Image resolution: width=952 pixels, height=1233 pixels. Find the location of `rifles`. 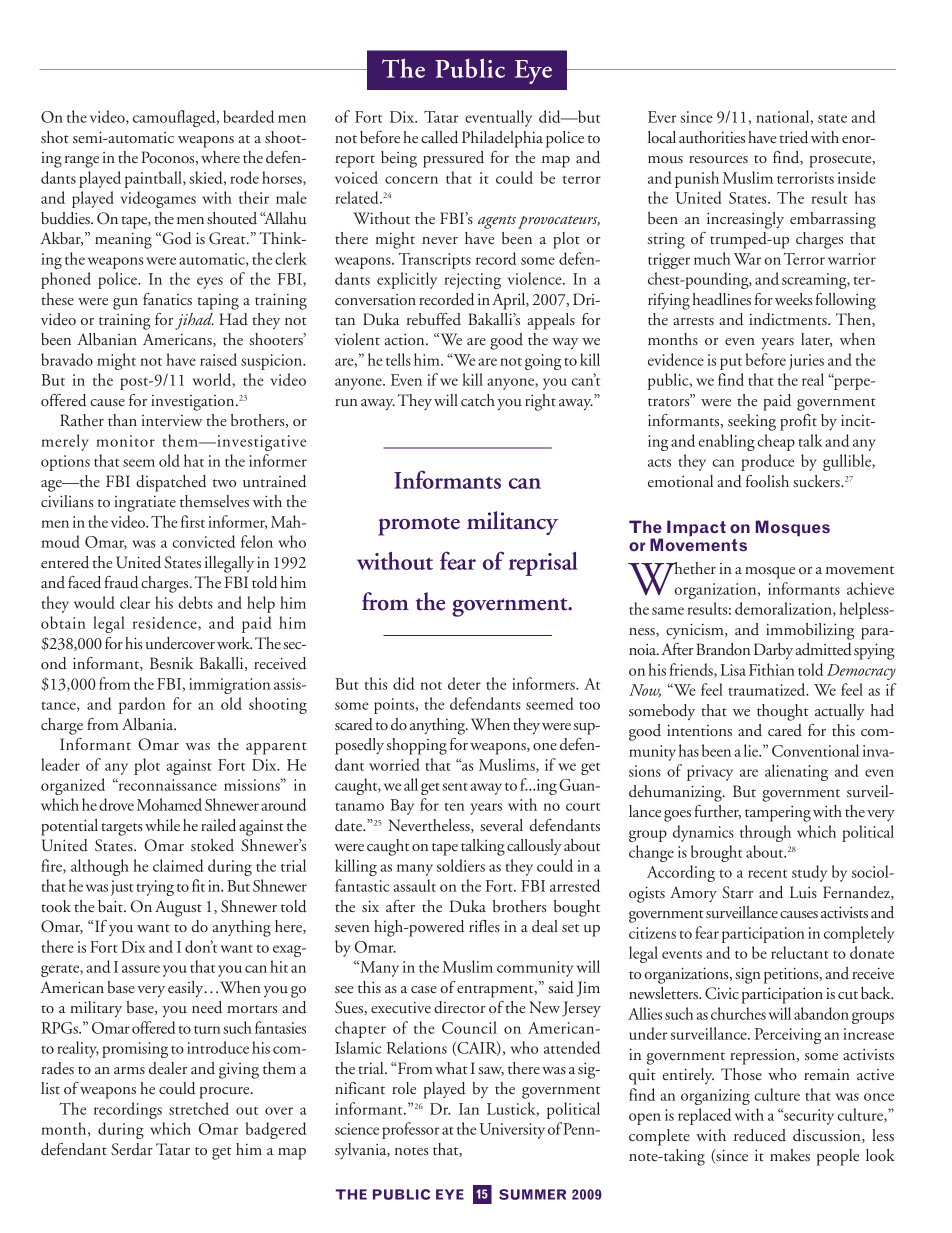

rifles is located at coordinates (484, 926).
